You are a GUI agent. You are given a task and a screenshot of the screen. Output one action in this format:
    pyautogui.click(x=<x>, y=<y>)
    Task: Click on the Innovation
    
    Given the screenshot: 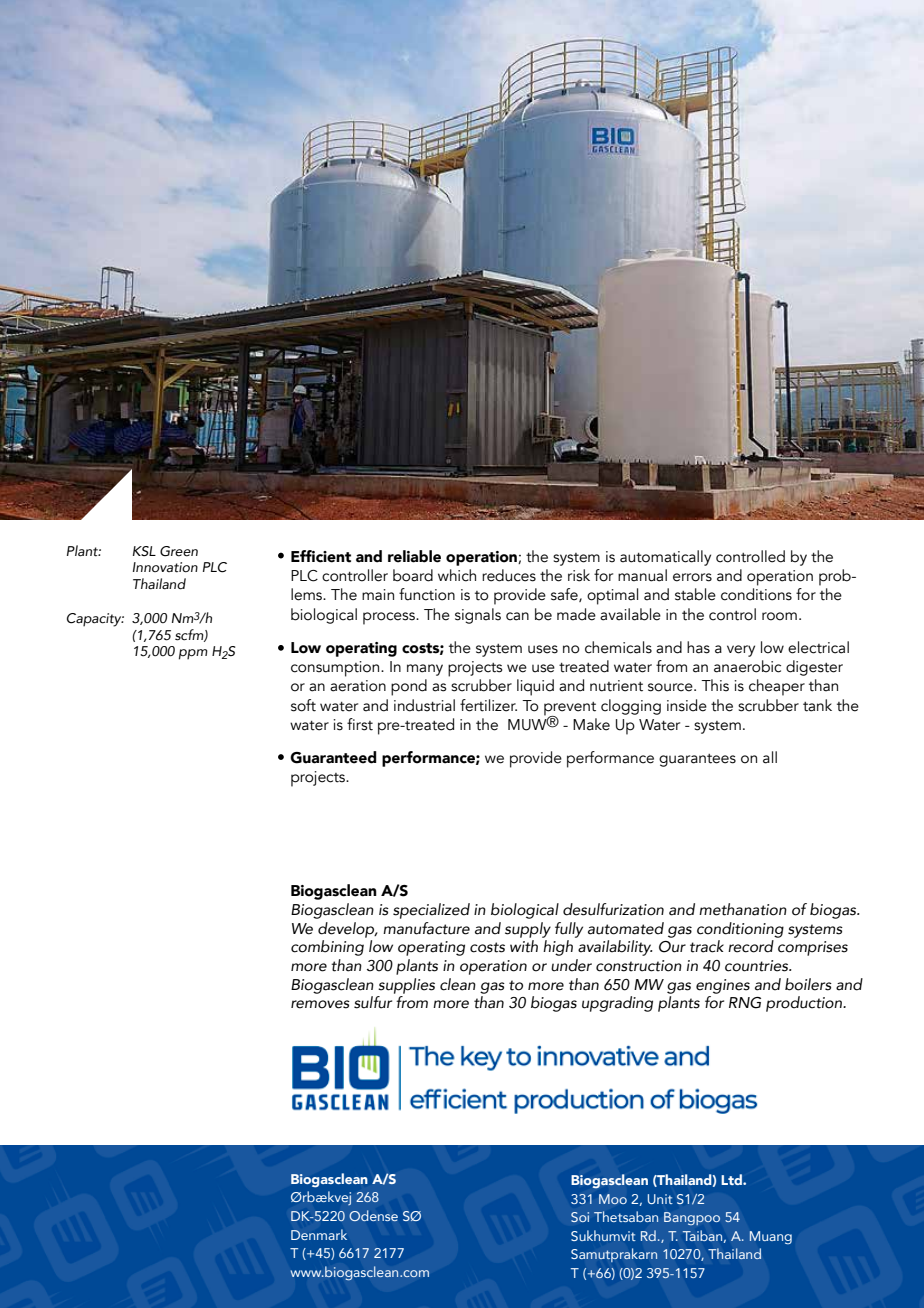 What is the action you would take?
    pyautogui.click(x=165, y=567)
